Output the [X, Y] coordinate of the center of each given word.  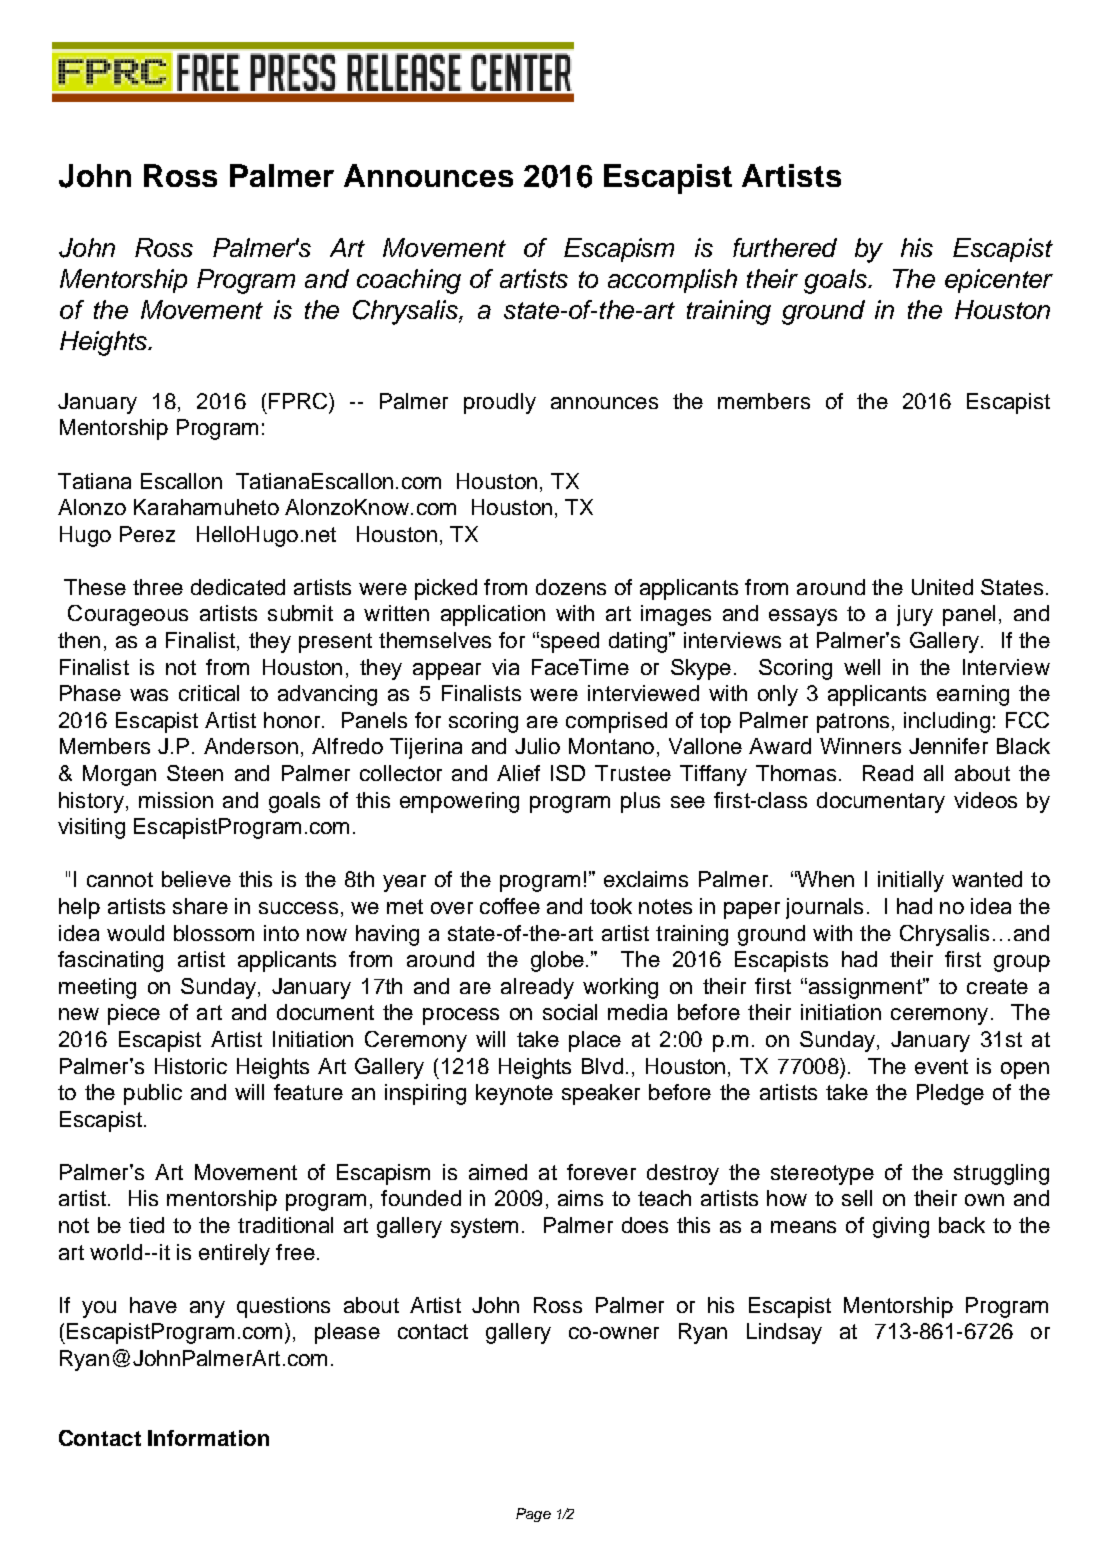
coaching [409, 281]
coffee [510, 906]
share [200, 906]
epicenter [999, 281]
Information [208, 1438]
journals [824, 908]
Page [533, 1515]
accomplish [672, 281]
